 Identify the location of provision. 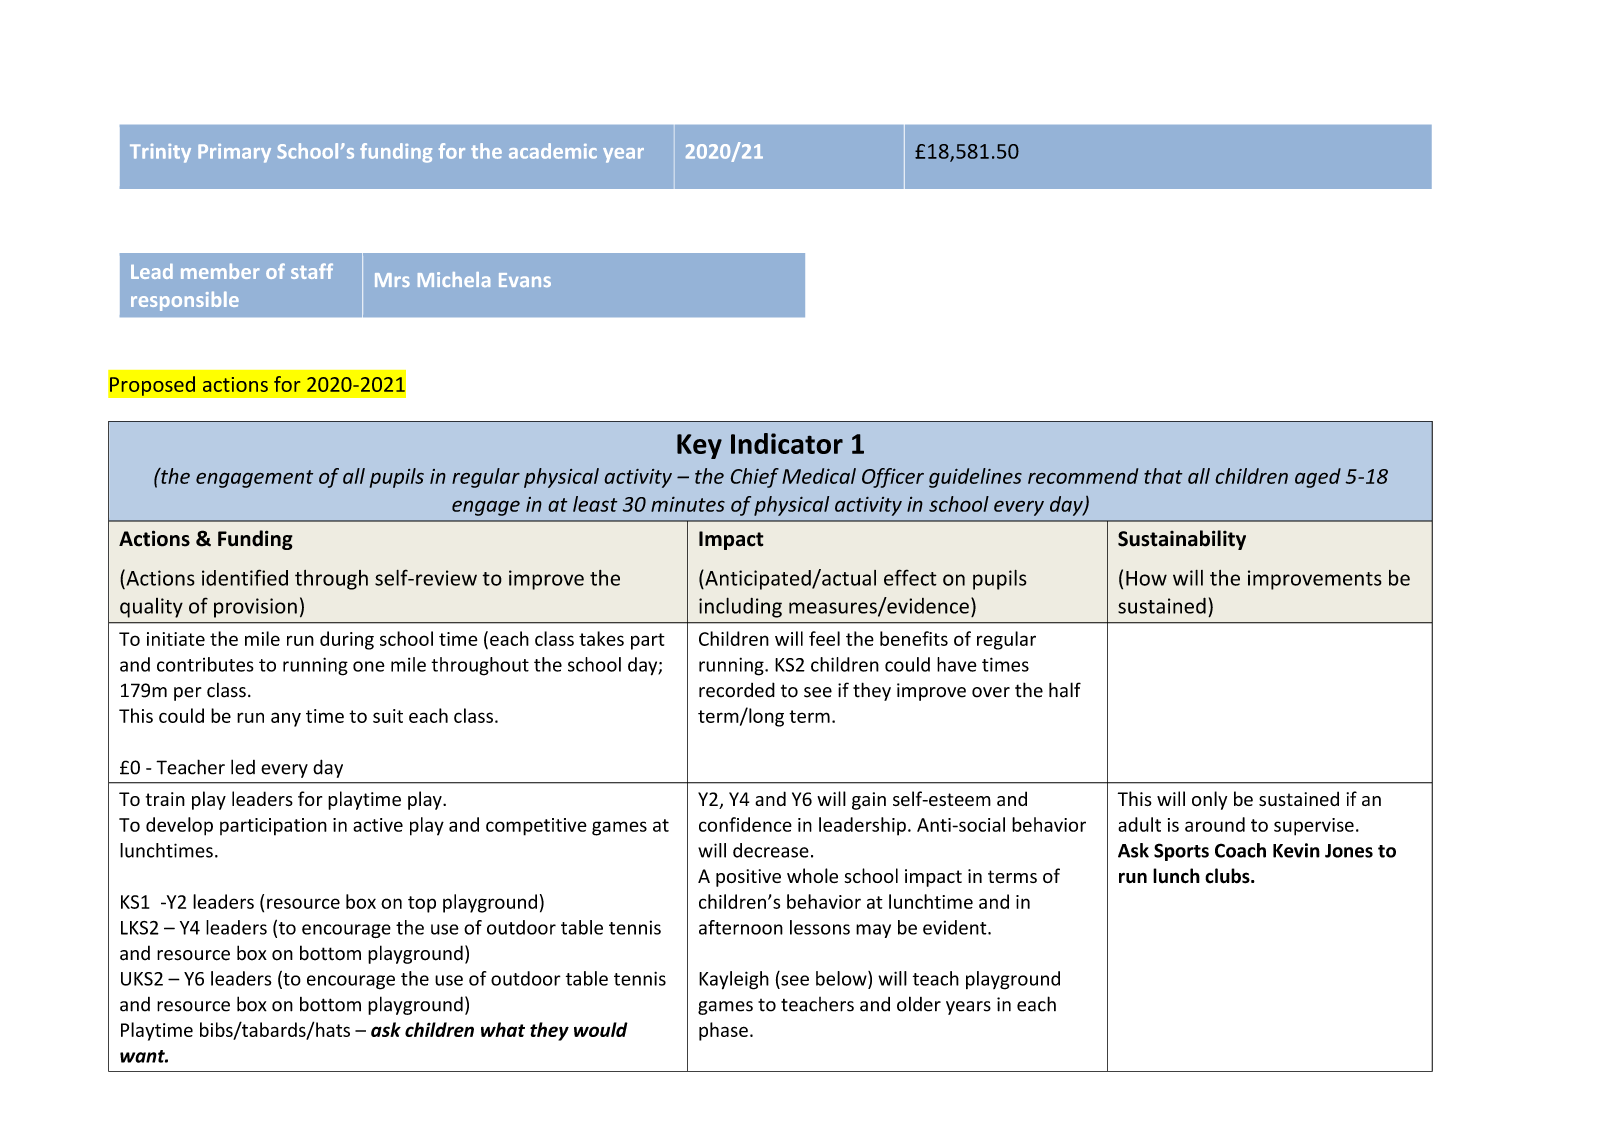
(255, 608).
